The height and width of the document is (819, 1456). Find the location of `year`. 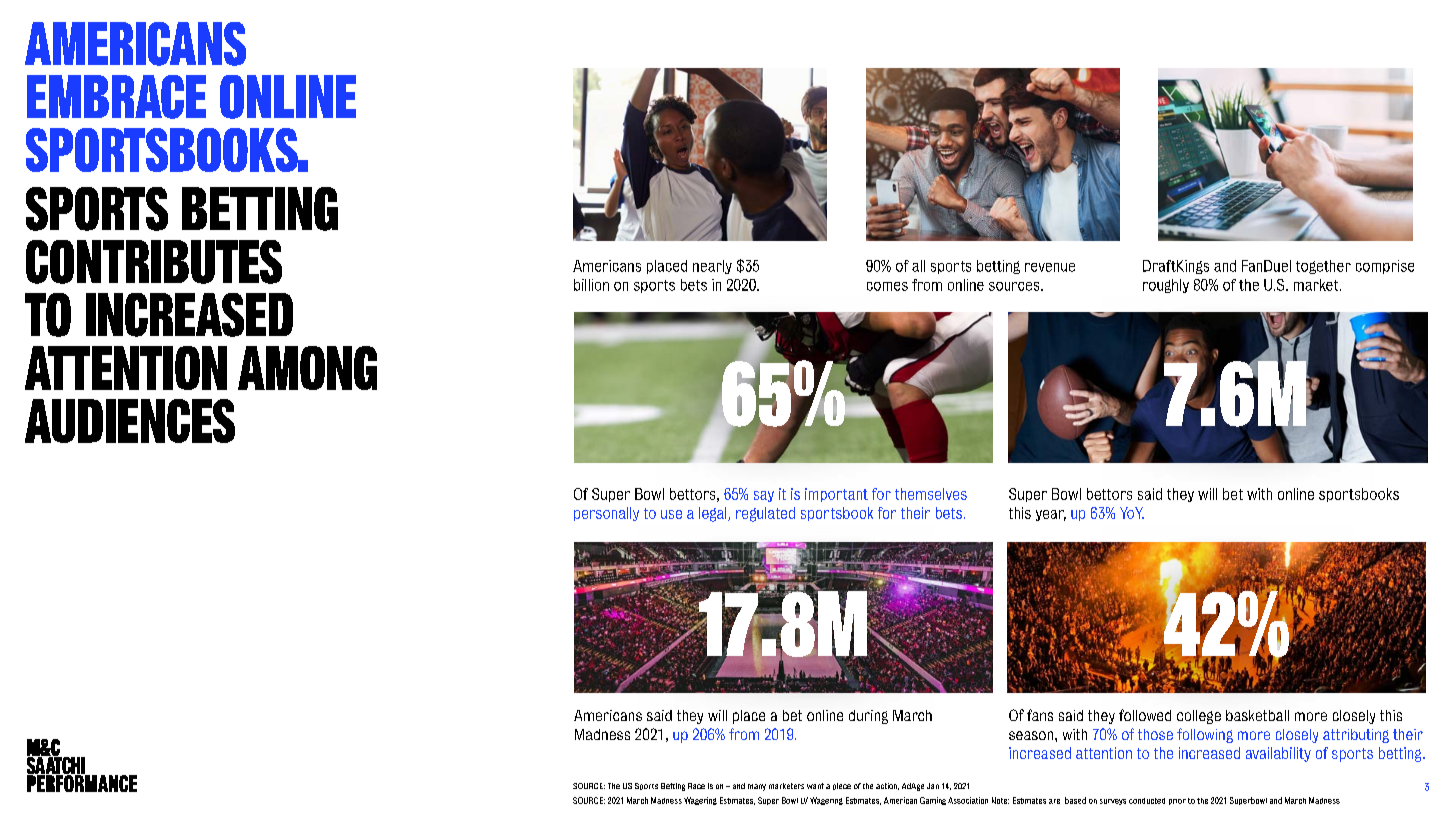

year is located at coordinates (1051, 515).
